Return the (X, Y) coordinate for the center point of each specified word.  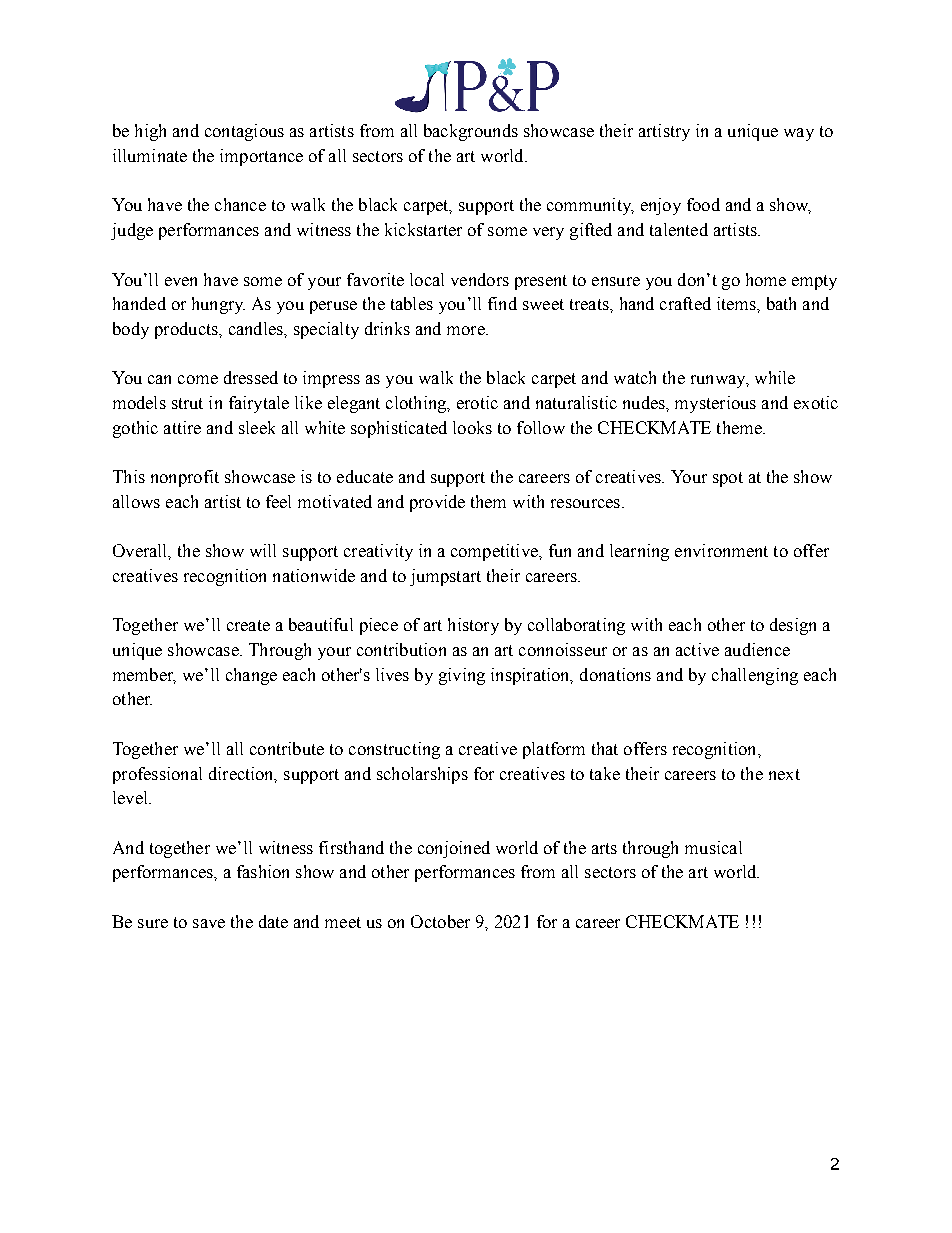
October (440, 921)
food (703, 204)
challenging (755, 676)
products (187, 330)
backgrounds (471, 132)
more (467, 330)
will (263, 550)
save (209, 923)
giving (462, 676)
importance (261, 157)
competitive (495, 552)
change (251, 676)
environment (721, 550)
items (737, 303)
